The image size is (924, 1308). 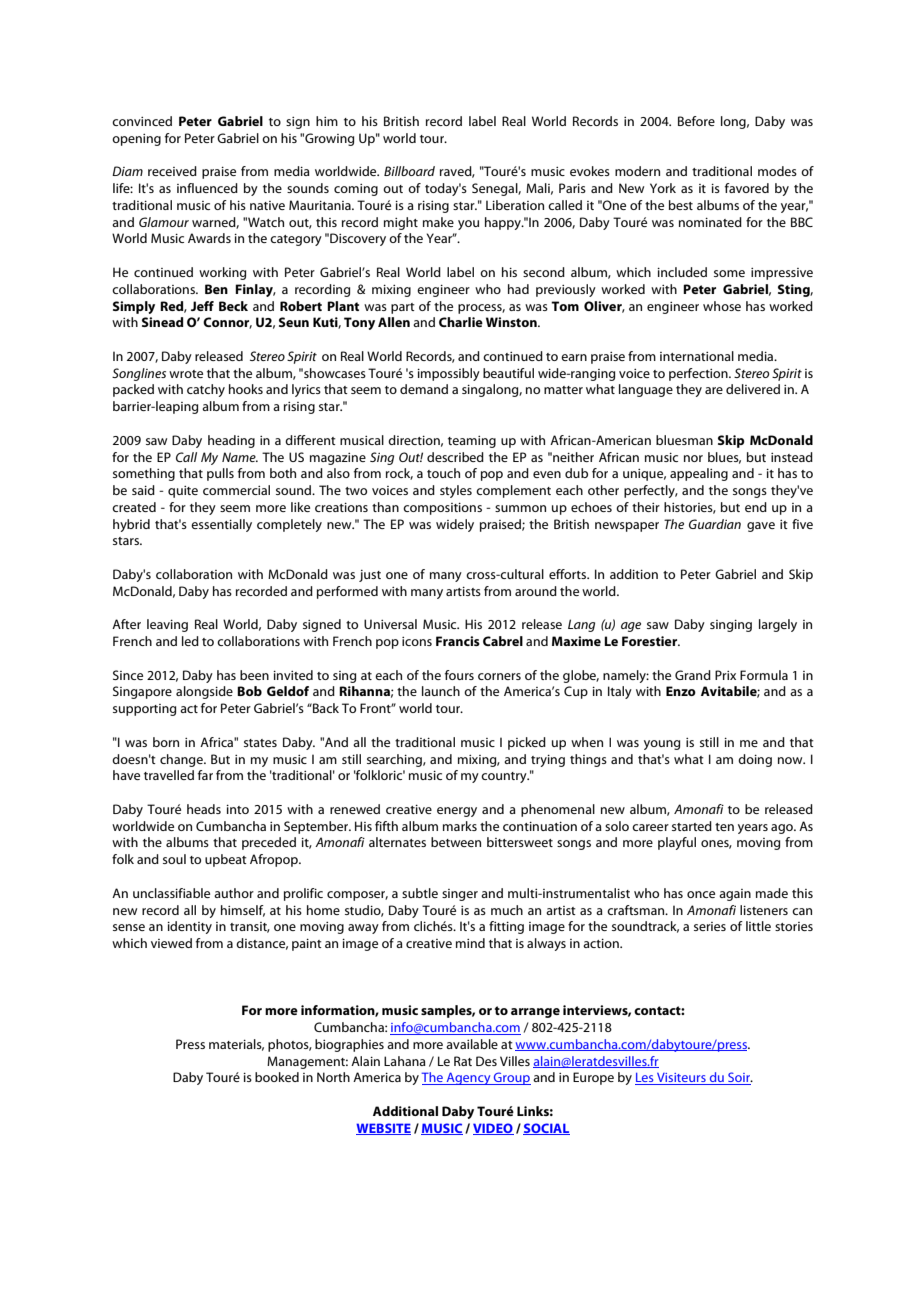 What do you see at coordinates (458, 641) in the screenshot?
I see `Francis` at bounding box center [458, 641].
